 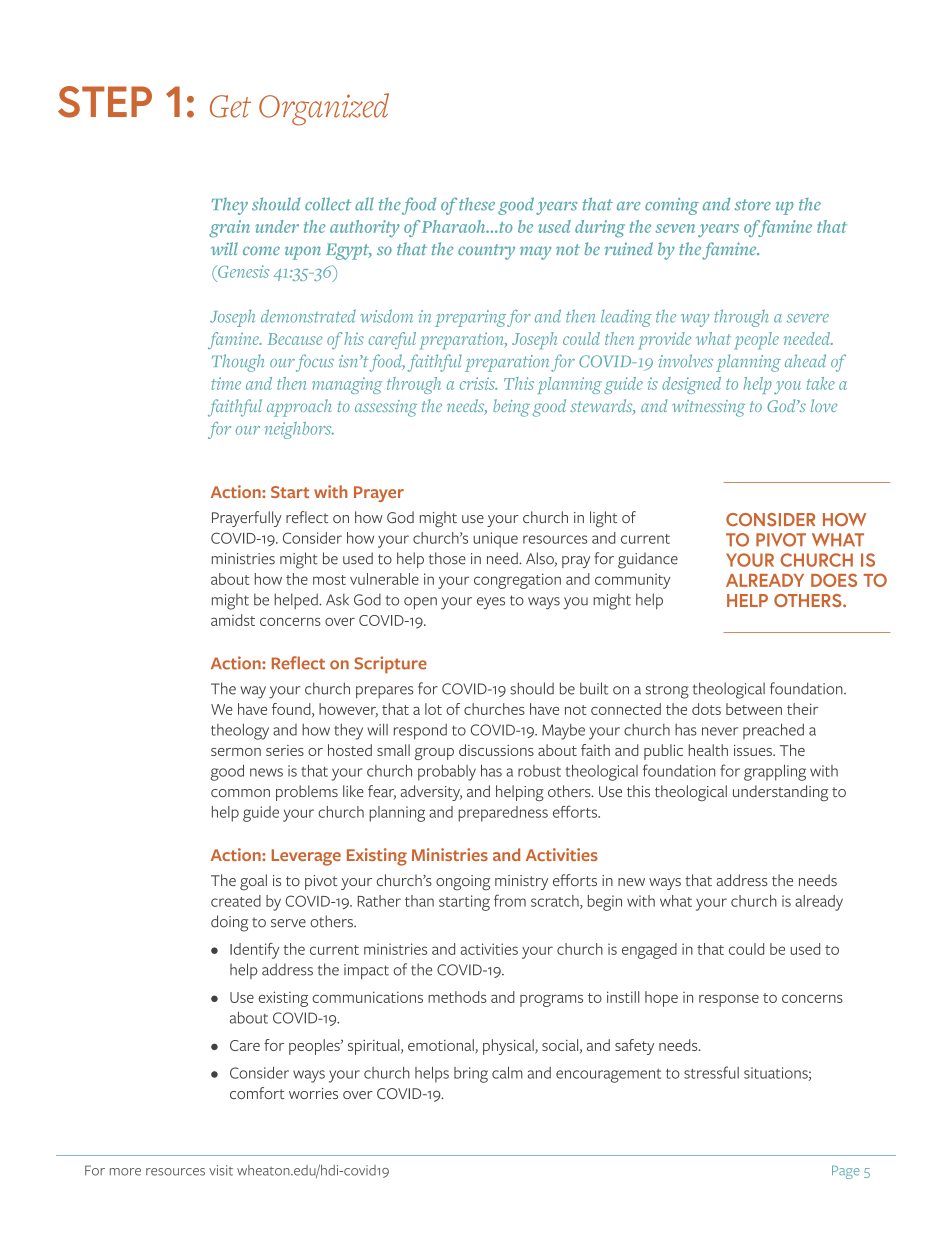 What do you see at coordinates (503, 814) in the screenshot?
I see `preparedness` at bounding box center [503, 814].
